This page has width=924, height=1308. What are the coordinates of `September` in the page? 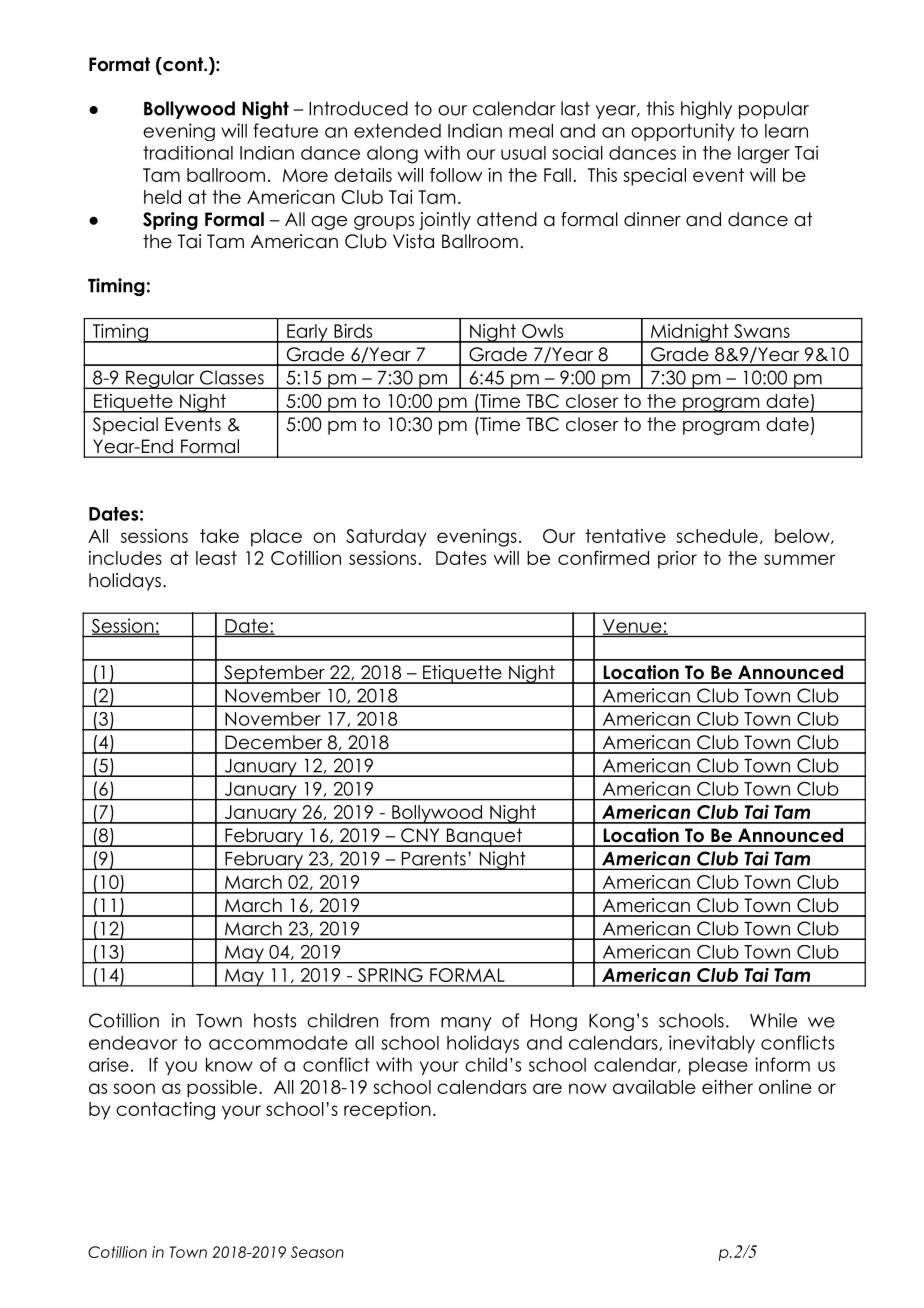 It's located at (274, 674).
